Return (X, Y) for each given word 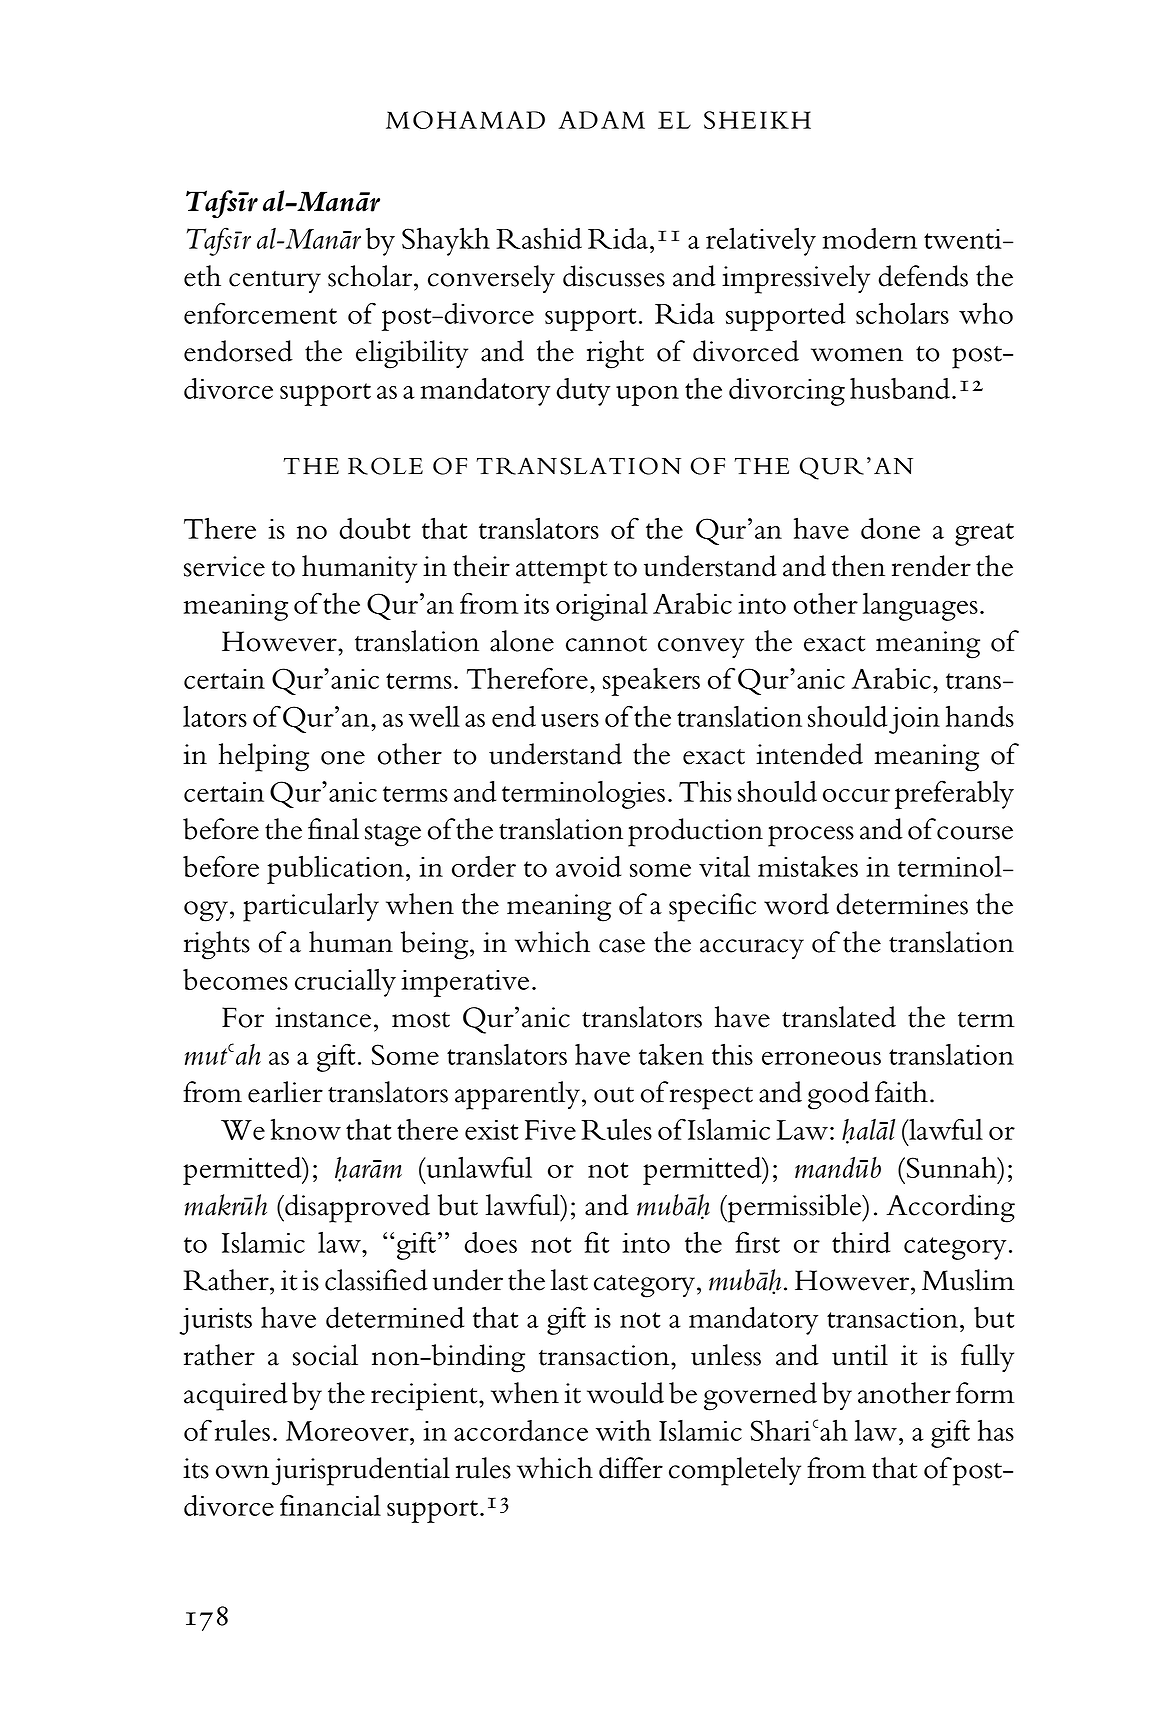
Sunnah (953, 1167)
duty (583, 392)
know (306, 1129)
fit (596, 1242)
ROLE (385, 466)
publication (335, 869)
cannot (606, 644)
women (857, 355)
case (622, 946)
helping (264, 757)
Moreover (348, 1431)
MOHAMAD (465, 120)
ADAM (602, 120)
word (796, 904)
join (914, 720)
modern (870, 238)
